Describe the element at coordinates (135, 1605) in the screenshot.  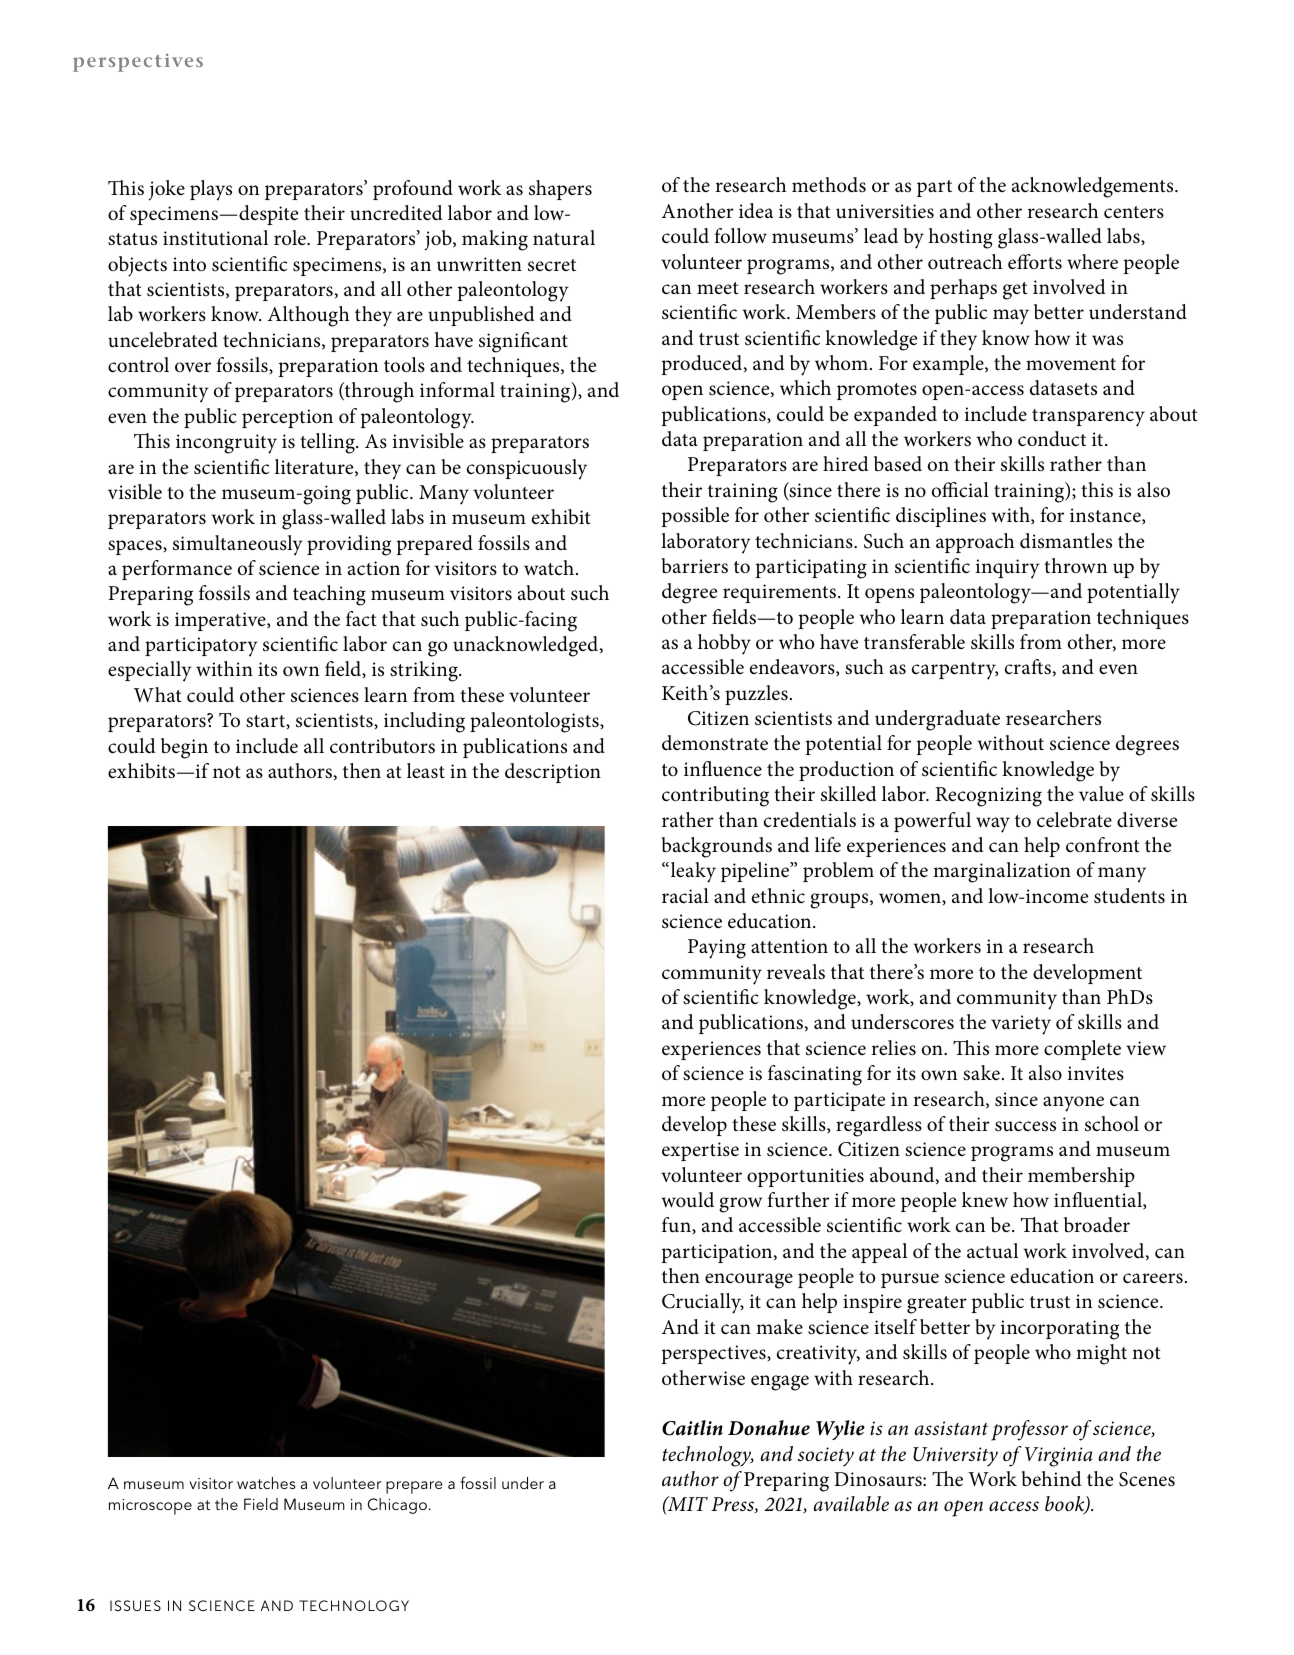
I see `ISSUES` at that location.
